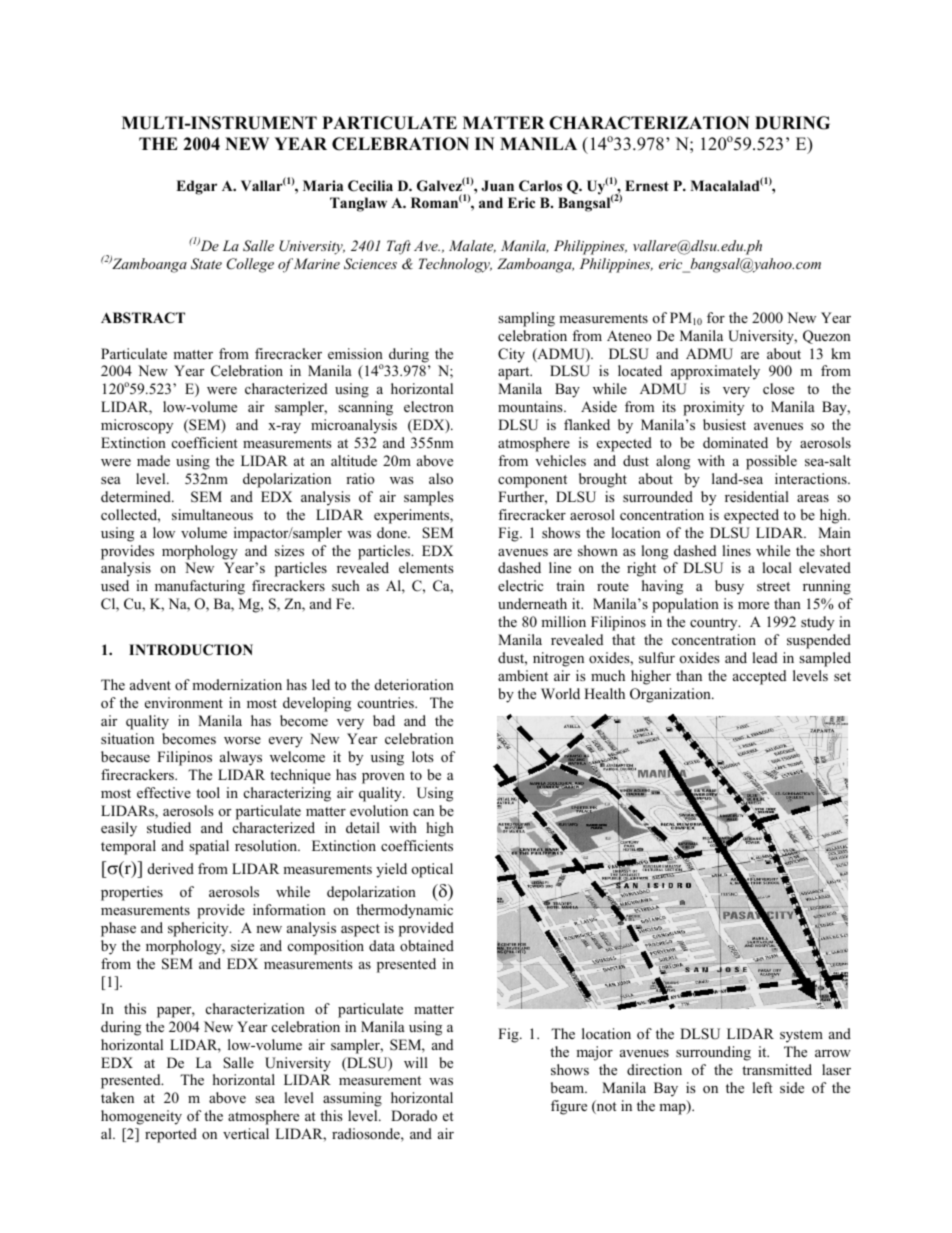 The width and height of the screenshot is (952, 1233). Describe the element at coordinates (414, 1115) in the screenshot. I see `Dorado` at that location.
